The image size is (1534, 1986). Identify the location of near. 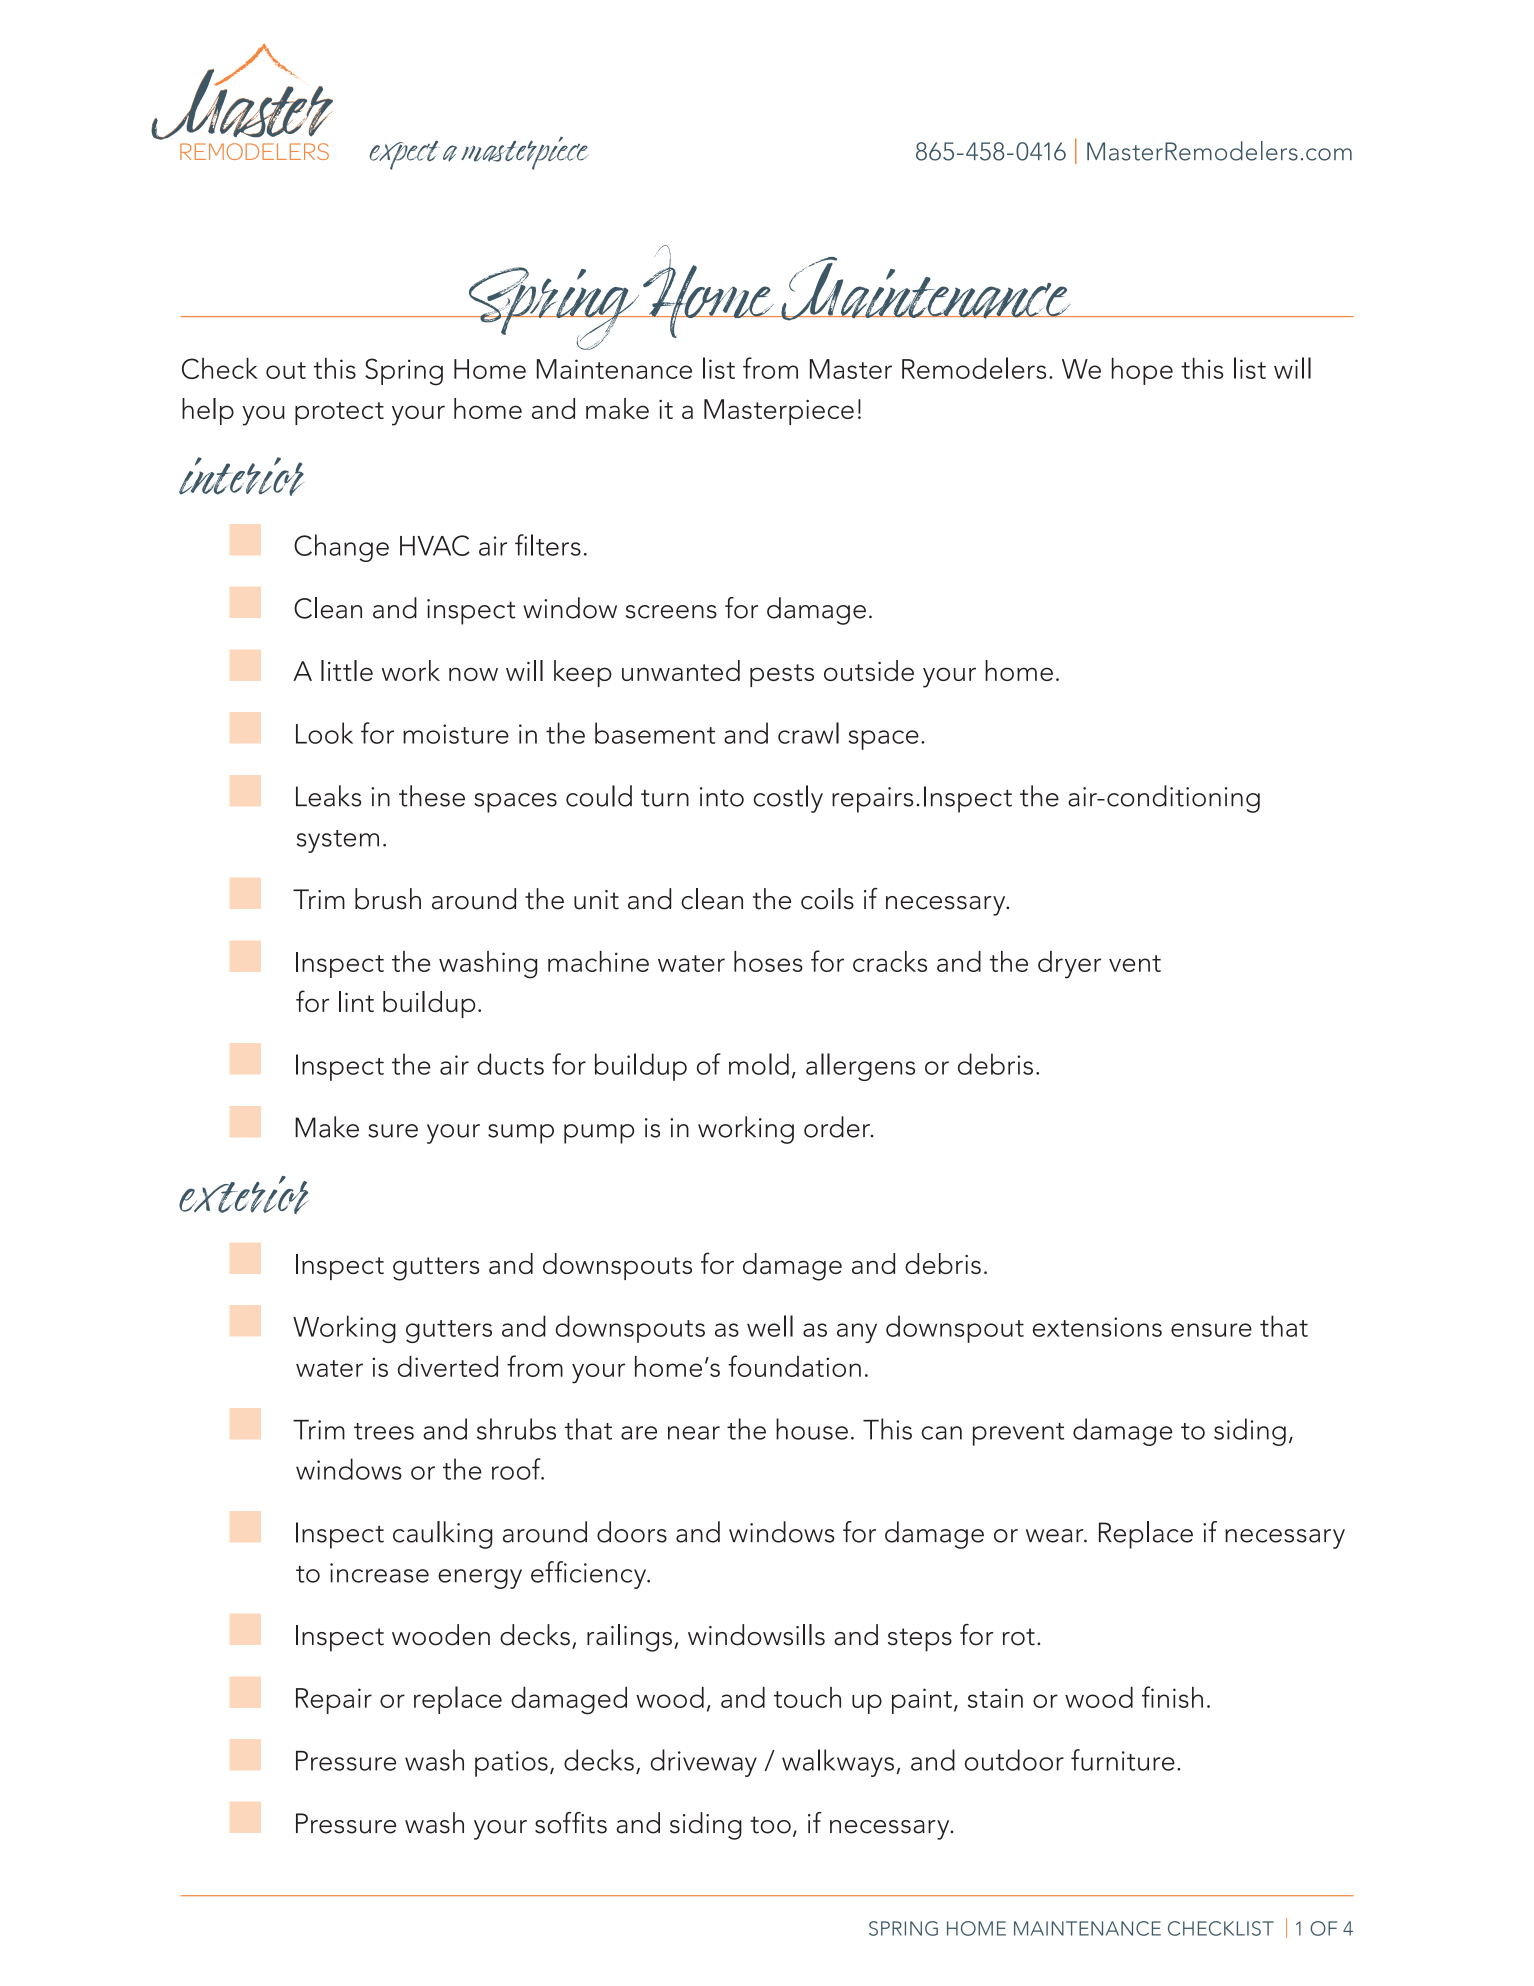
(694, 1433).
